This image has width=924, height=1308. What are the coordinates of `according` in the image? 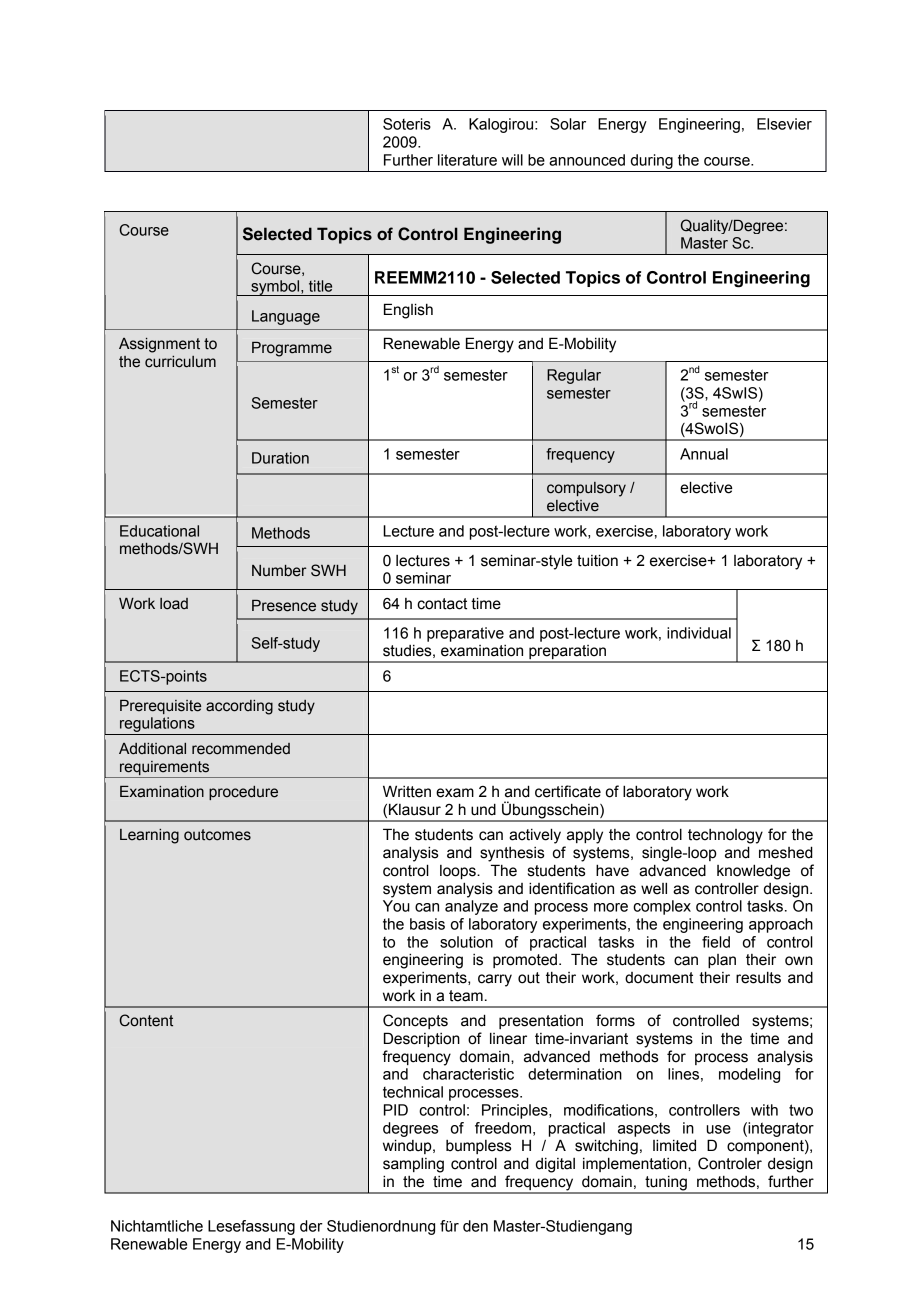 It's located at (239, 707).
